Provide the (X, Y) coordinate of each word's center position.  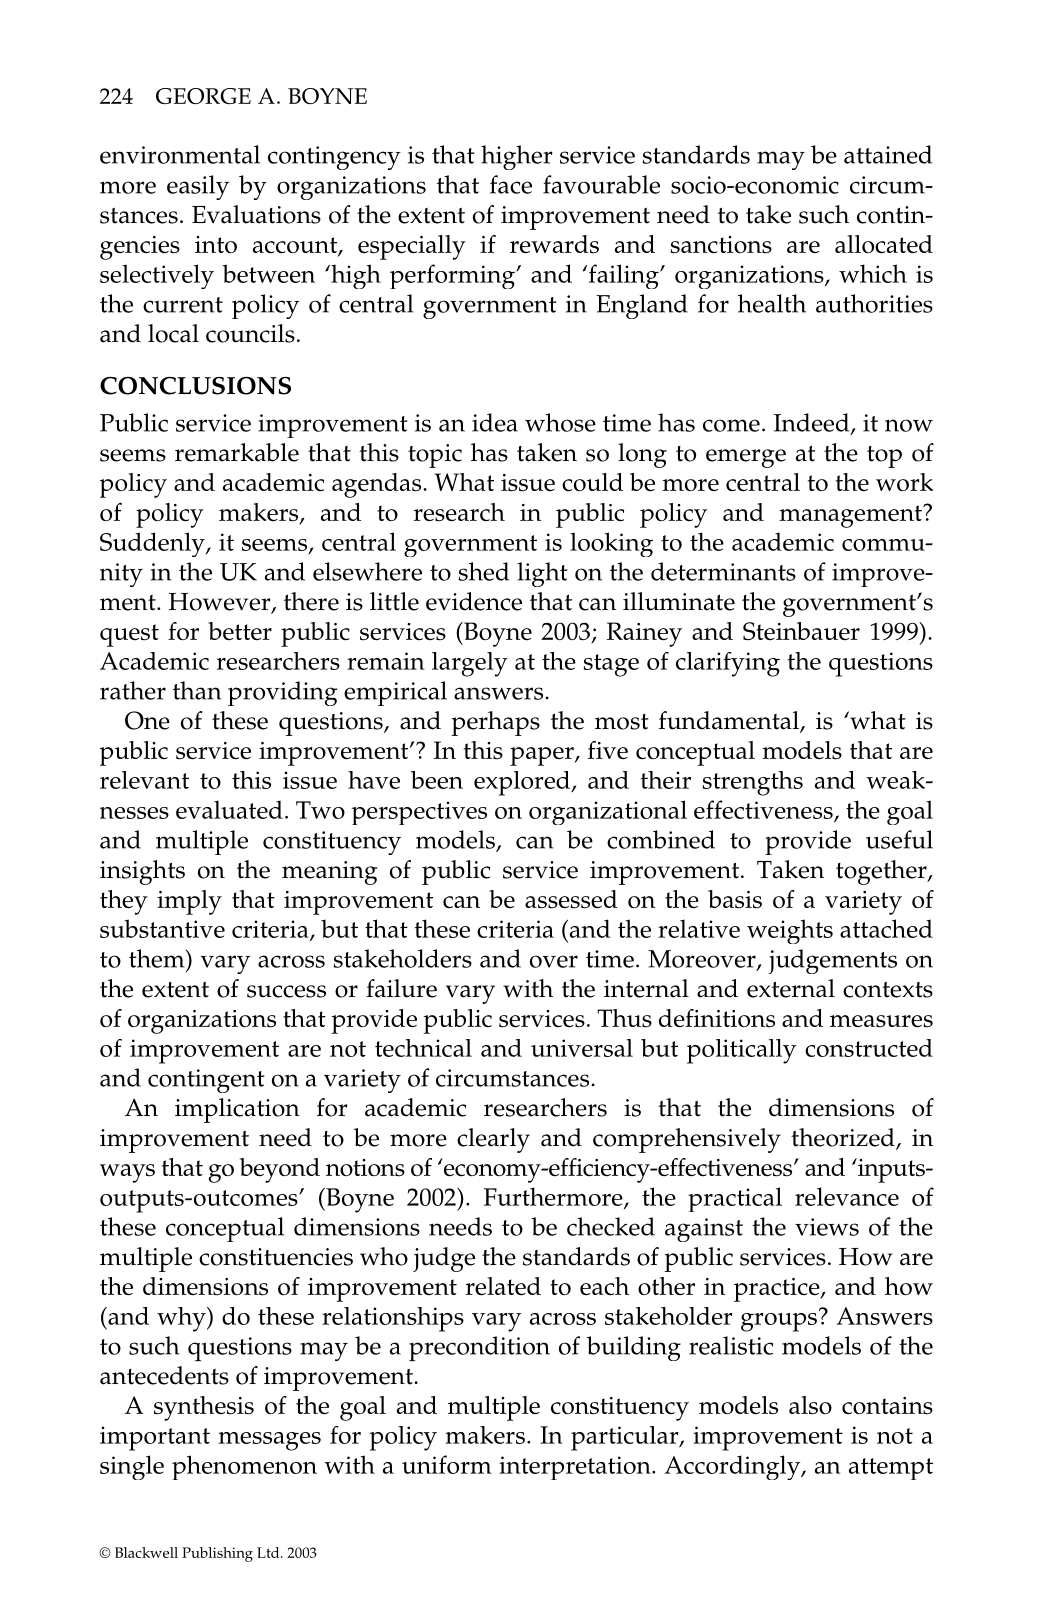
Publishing (217, 1554)
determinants (723, 571)
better (240, 631)
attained (888, 154)
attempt (891, 1469)
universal (582, 1048)
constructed (869, 1048)
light (542, 574)
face (511, 184)
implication (237, 1110)
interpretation (576, 1468)
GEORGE (203, 96)
